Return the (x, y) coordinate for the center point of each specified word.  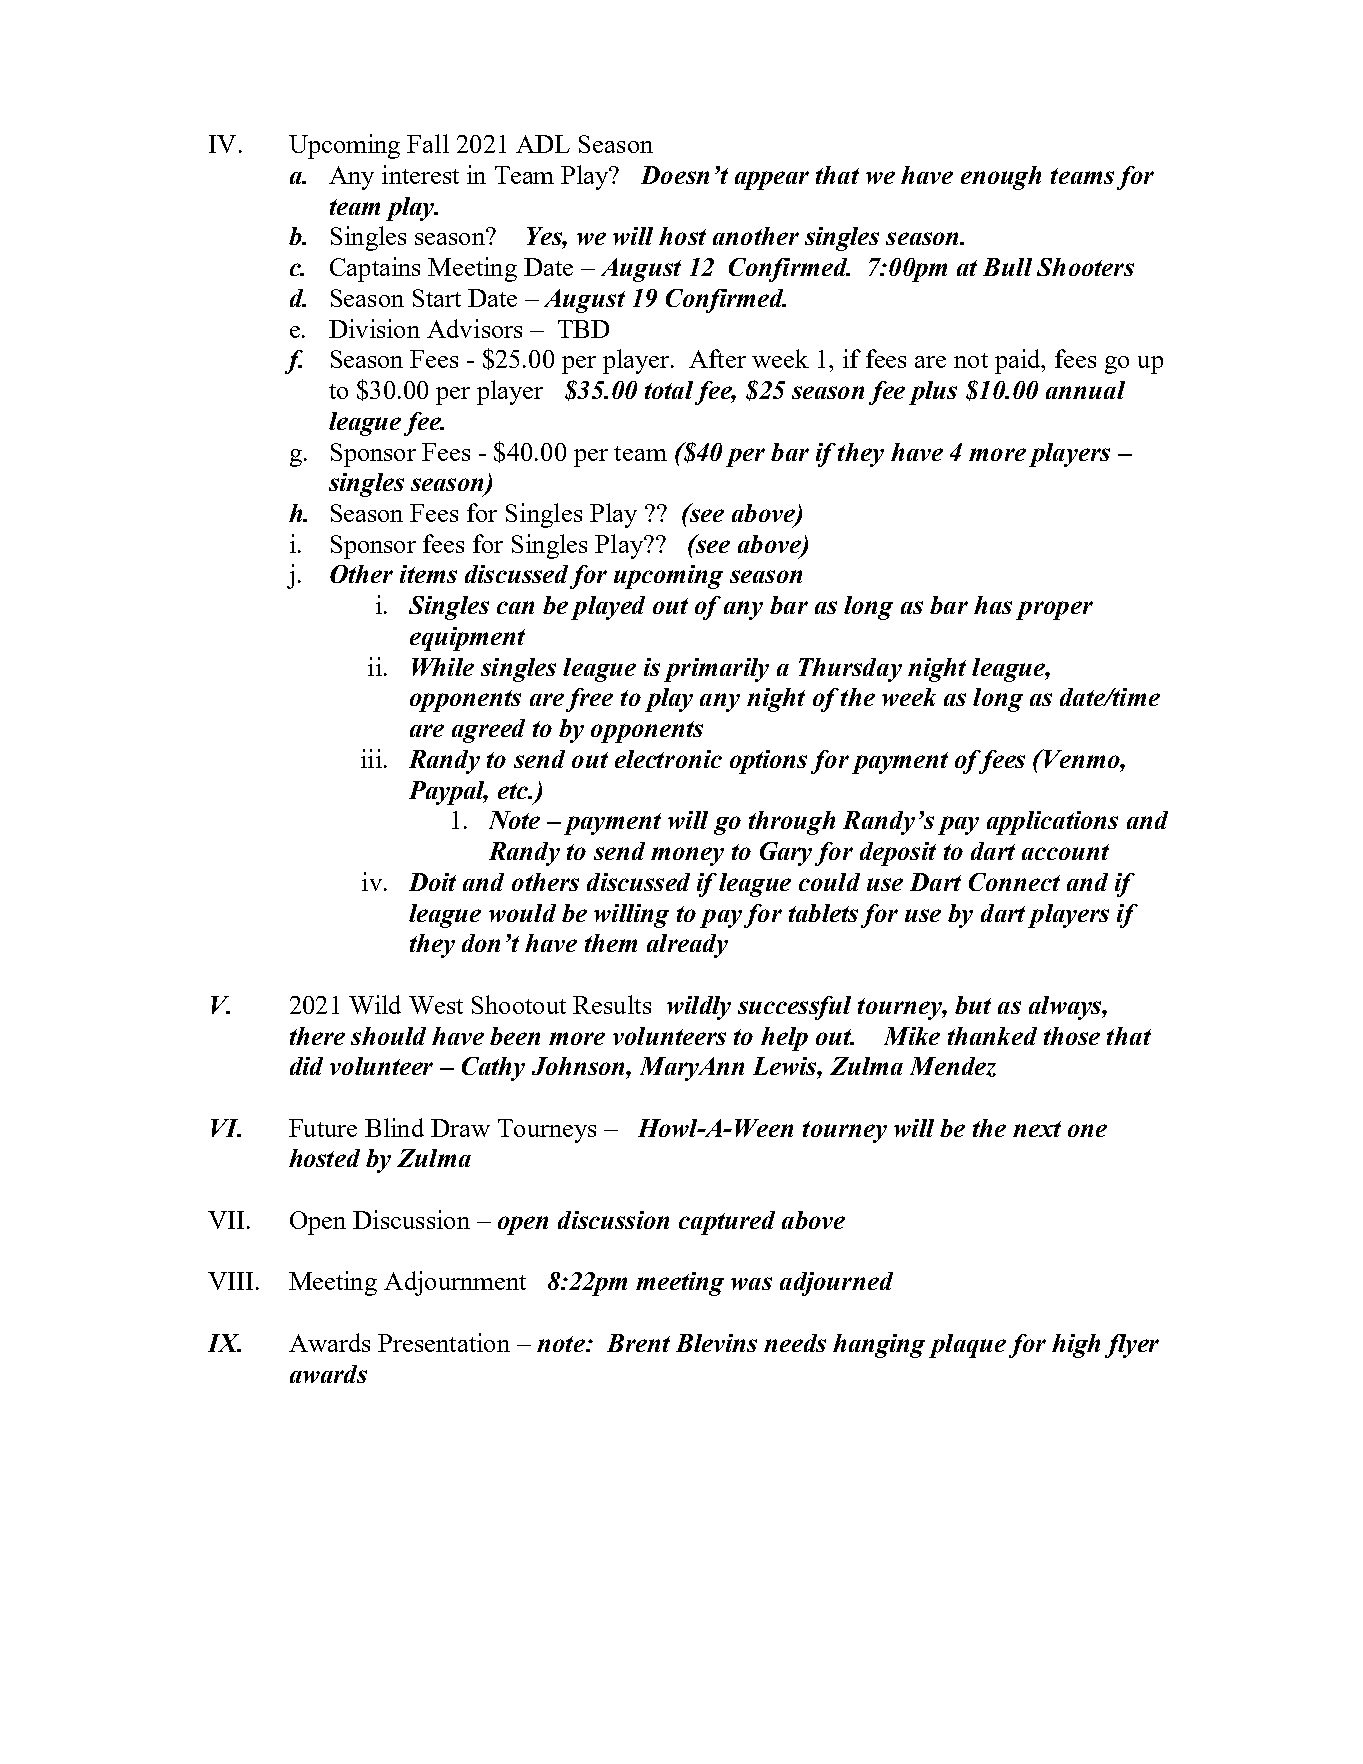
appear (772, 180)
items (428, 574)
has (993, 605)
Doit (432, 882)
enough (1001, 178)
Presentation (444, 1342)
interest (420, 174)
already (687, 946)
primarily (716, 670)
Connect (1014, 882)
